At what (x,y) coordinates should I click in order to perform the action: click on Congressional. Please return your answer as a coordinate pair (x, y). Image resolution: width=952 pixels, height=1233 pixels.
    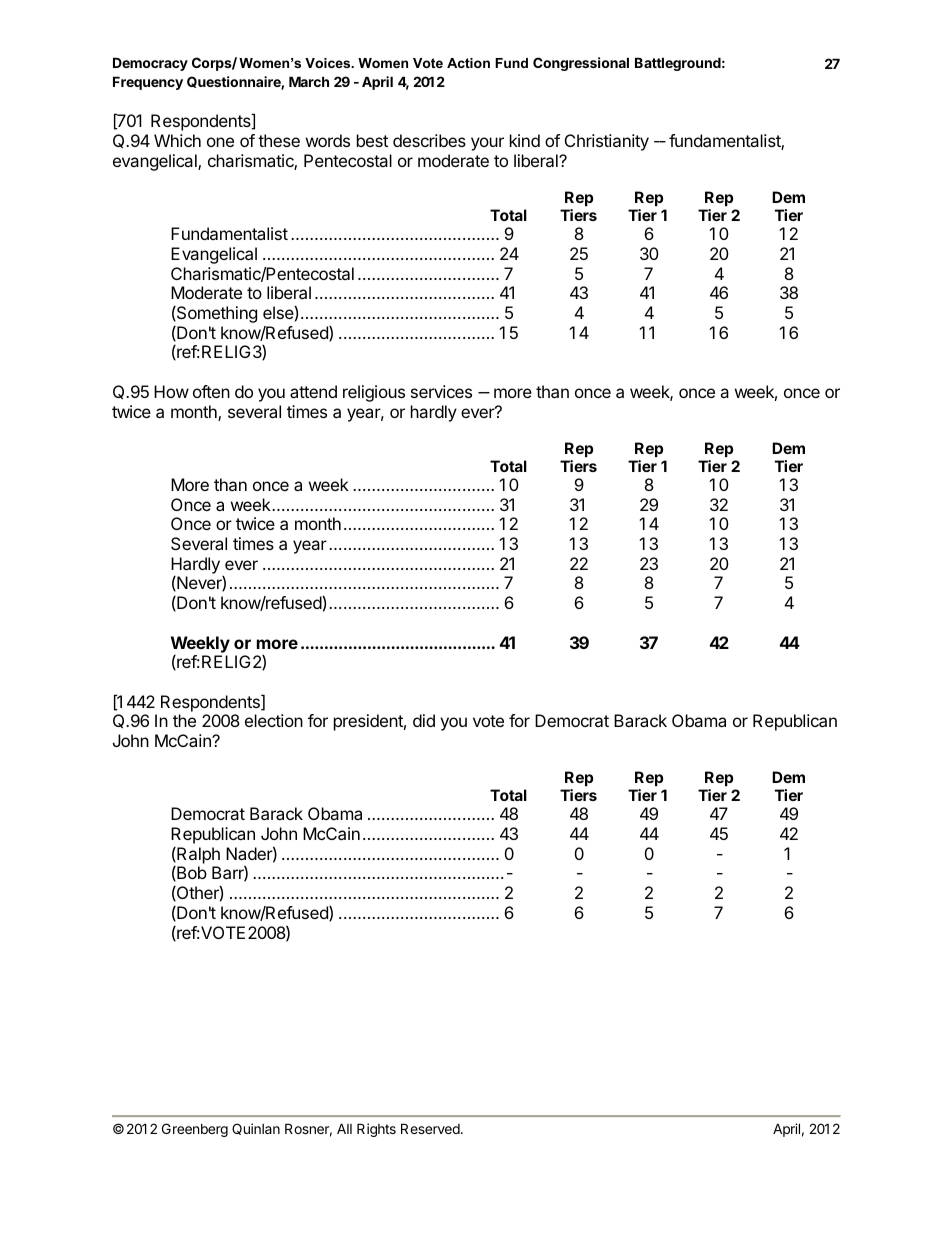
    Looking at the image, I should click on (581, 64).
